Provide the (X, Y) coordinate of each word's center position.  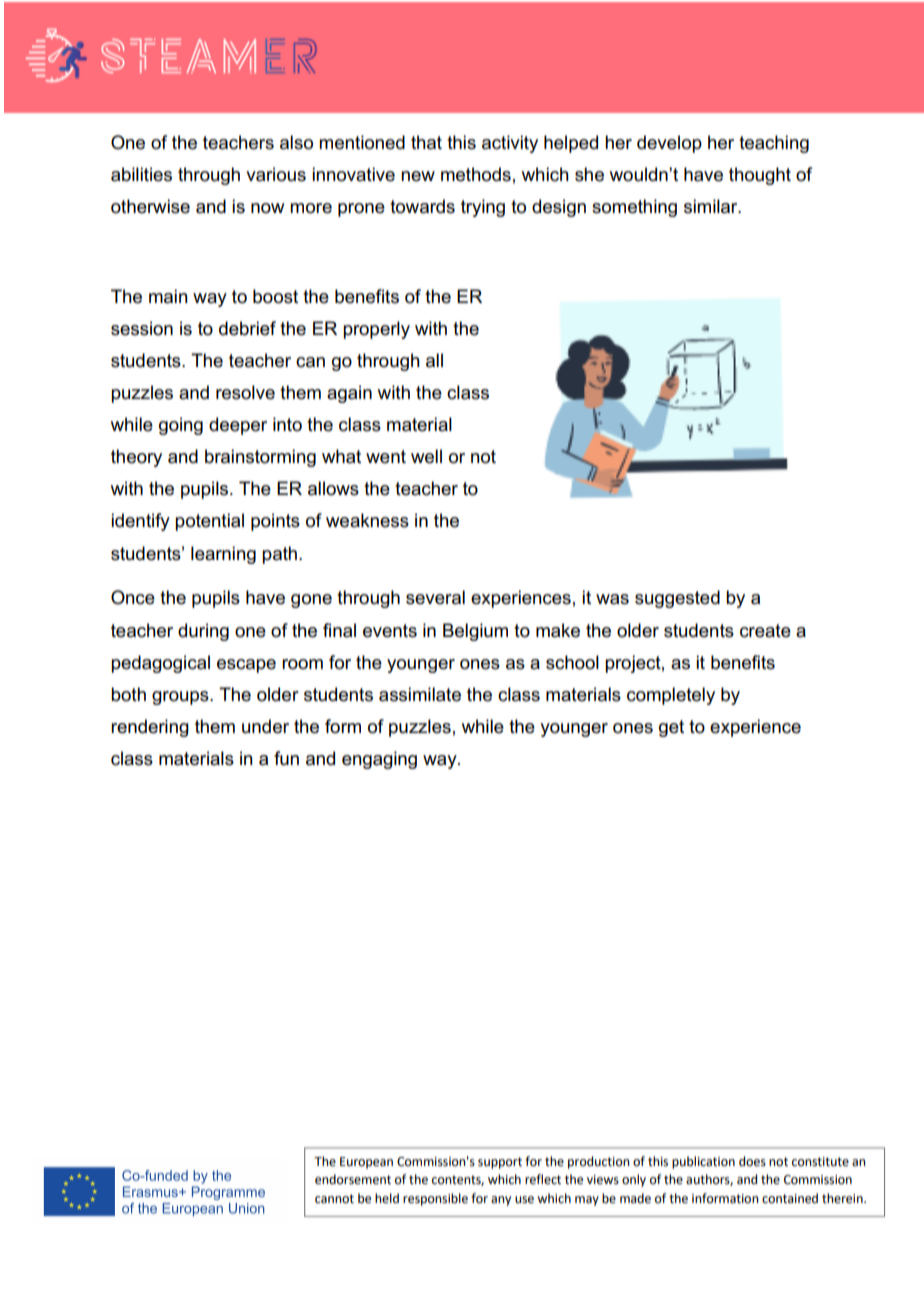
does (752, 1161)
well (426, 456)
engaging (379, 760)
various (276, 174)
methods (476, 174)
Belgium (475, 632)
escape (246, 666)
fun (286, 758)
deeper (238, 426)
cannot (334, 1199)
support (500, 1163)
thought (760, 176)
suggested (677, 599)
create (765, 631)
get (671, 728)
